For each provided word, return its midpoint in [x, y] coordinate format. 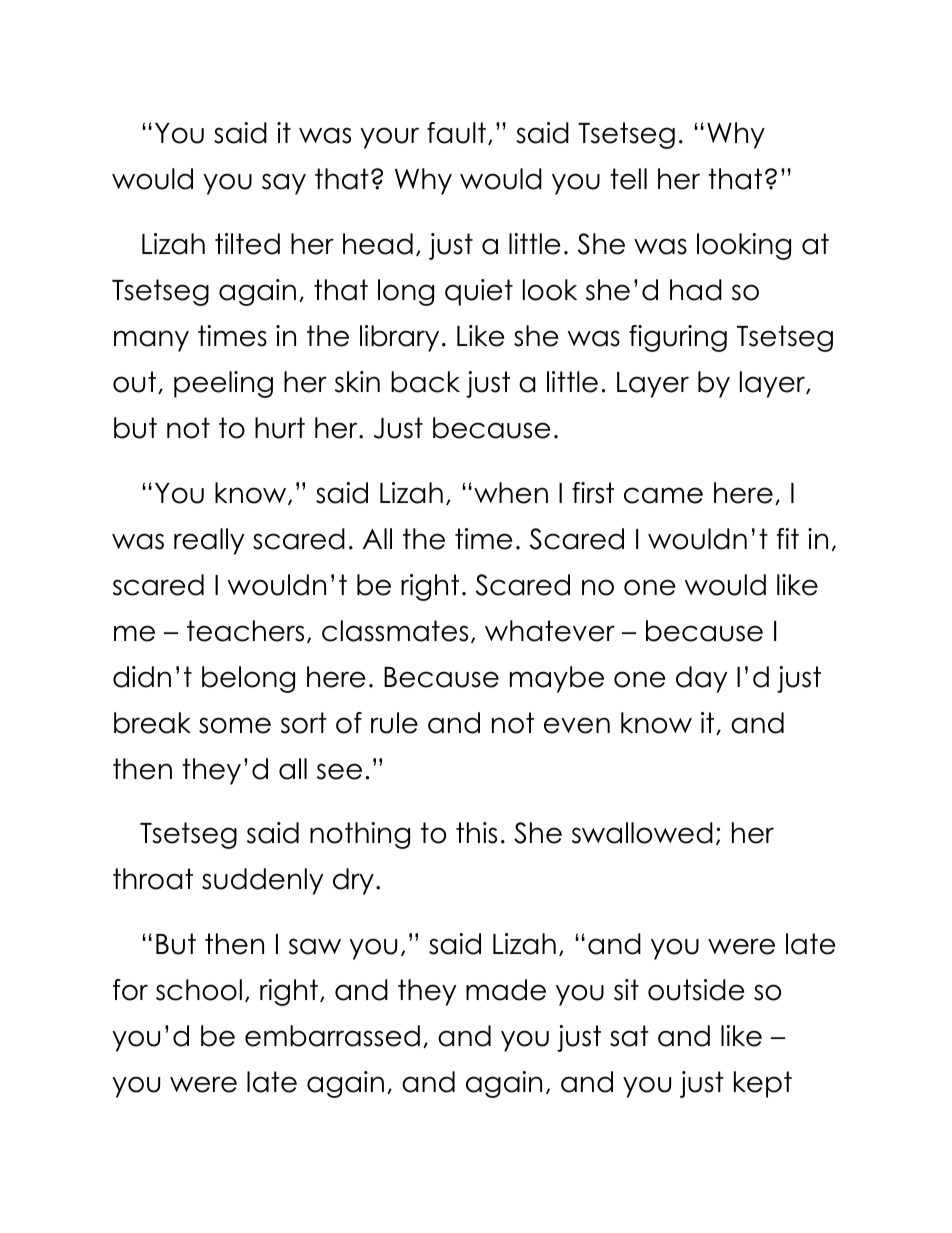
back [425, 382]
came [663, 495]
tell [628, 179]
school [199, 990]
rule [394, 723]
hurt [280, 428]
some [235, 725]
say [284, 184]
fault [456, 133]
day [702, 679]
